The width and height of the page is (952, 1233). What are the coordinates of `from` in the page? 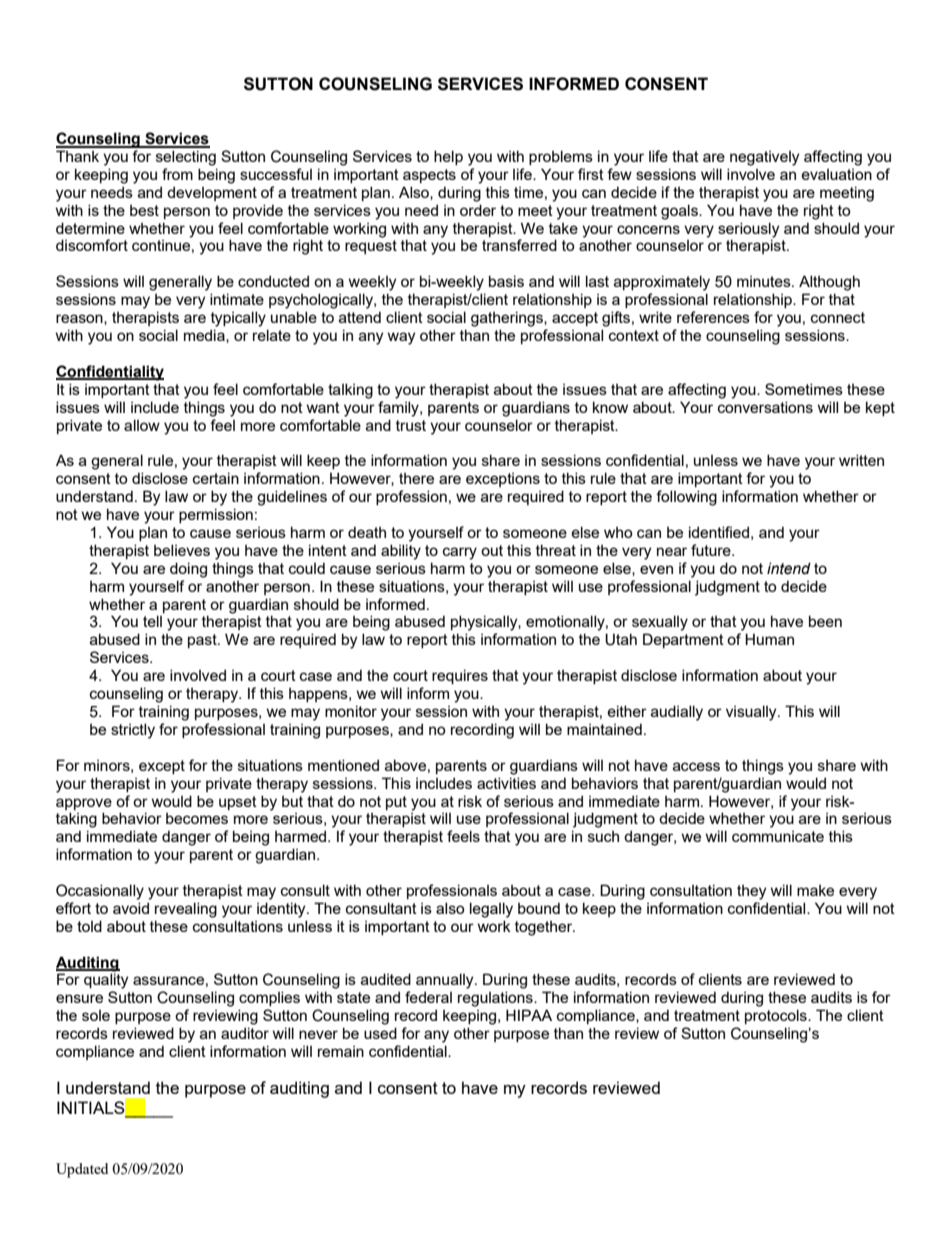 It's located at (177, 174).
